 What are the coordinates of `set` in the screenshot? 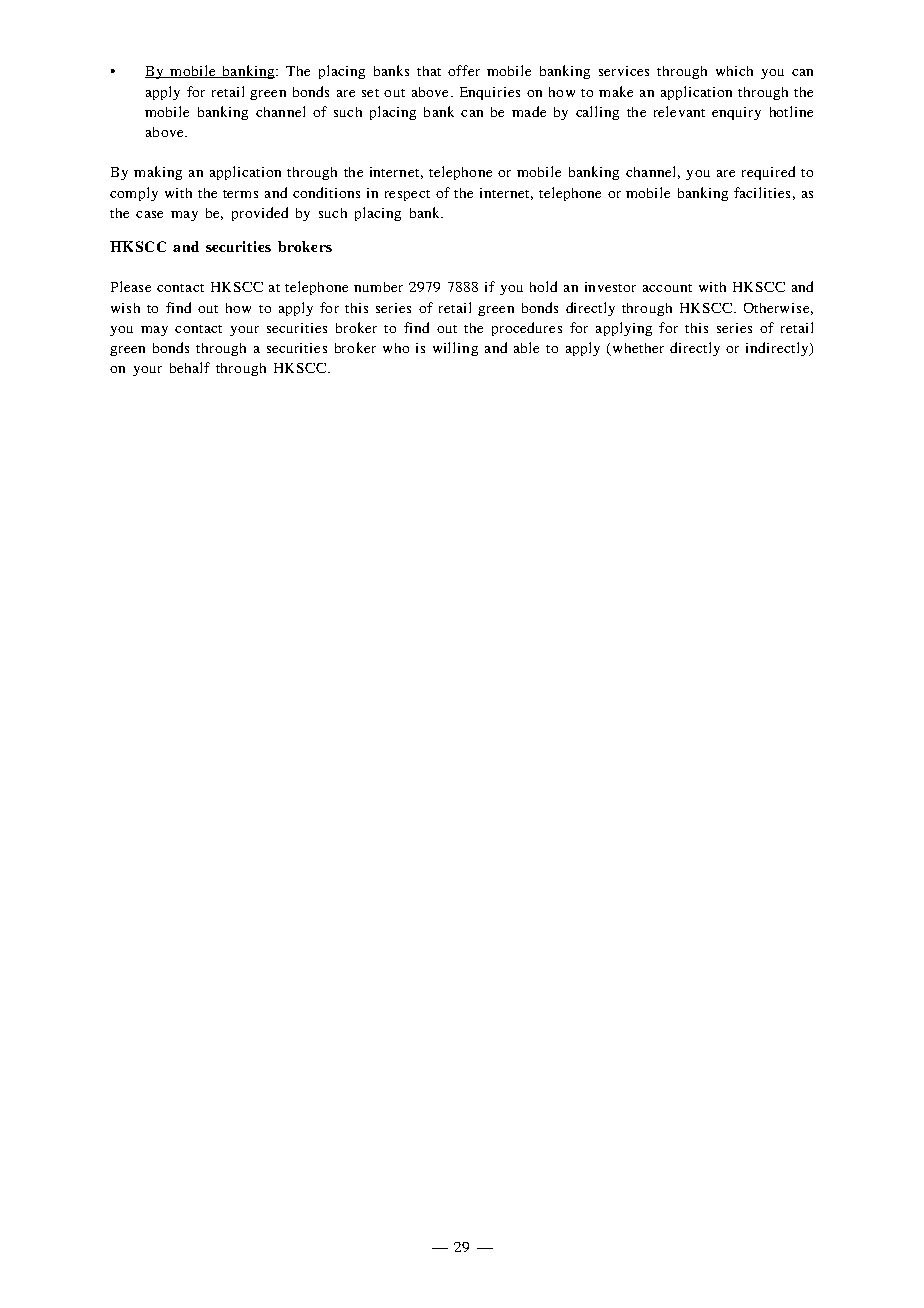 It's located at (370, 93).
